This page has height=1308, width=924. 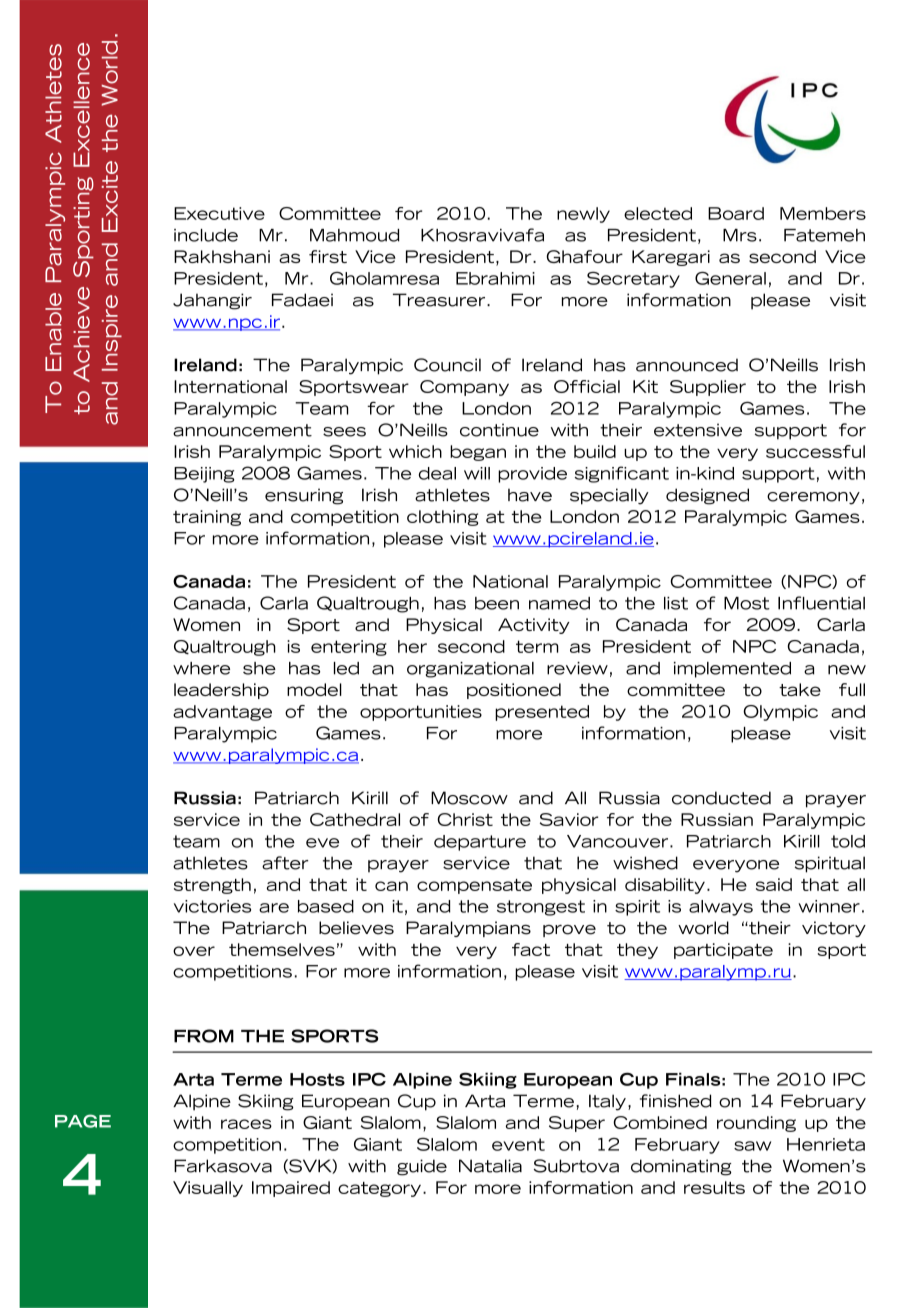 I want to click on over, so click(x=194, y=951).
